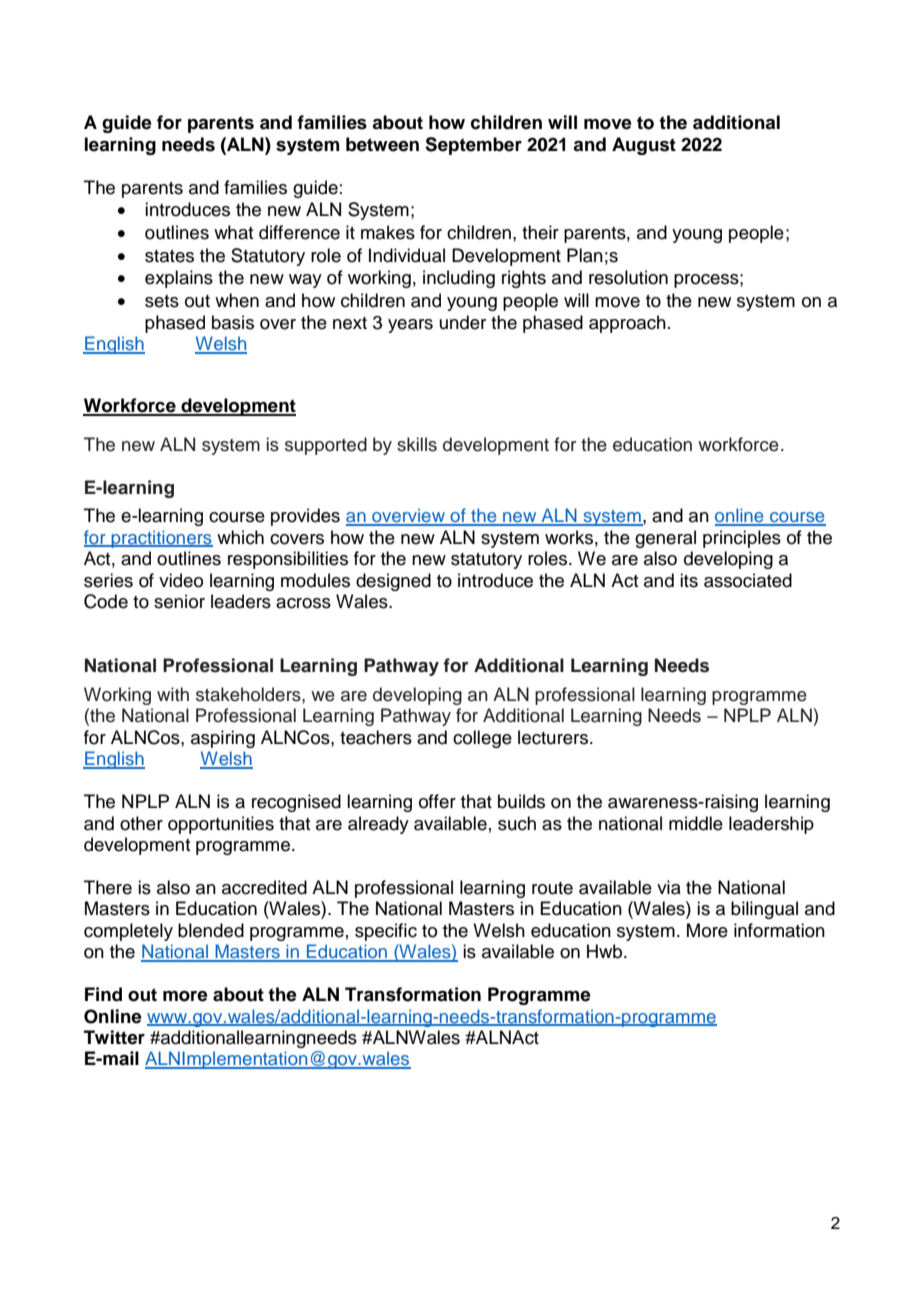 This screenshot has width=924, height=1308. What do you see at coordinates (233, 232) in the screenshot?
I see `what` at bounding box center [233, 232].
